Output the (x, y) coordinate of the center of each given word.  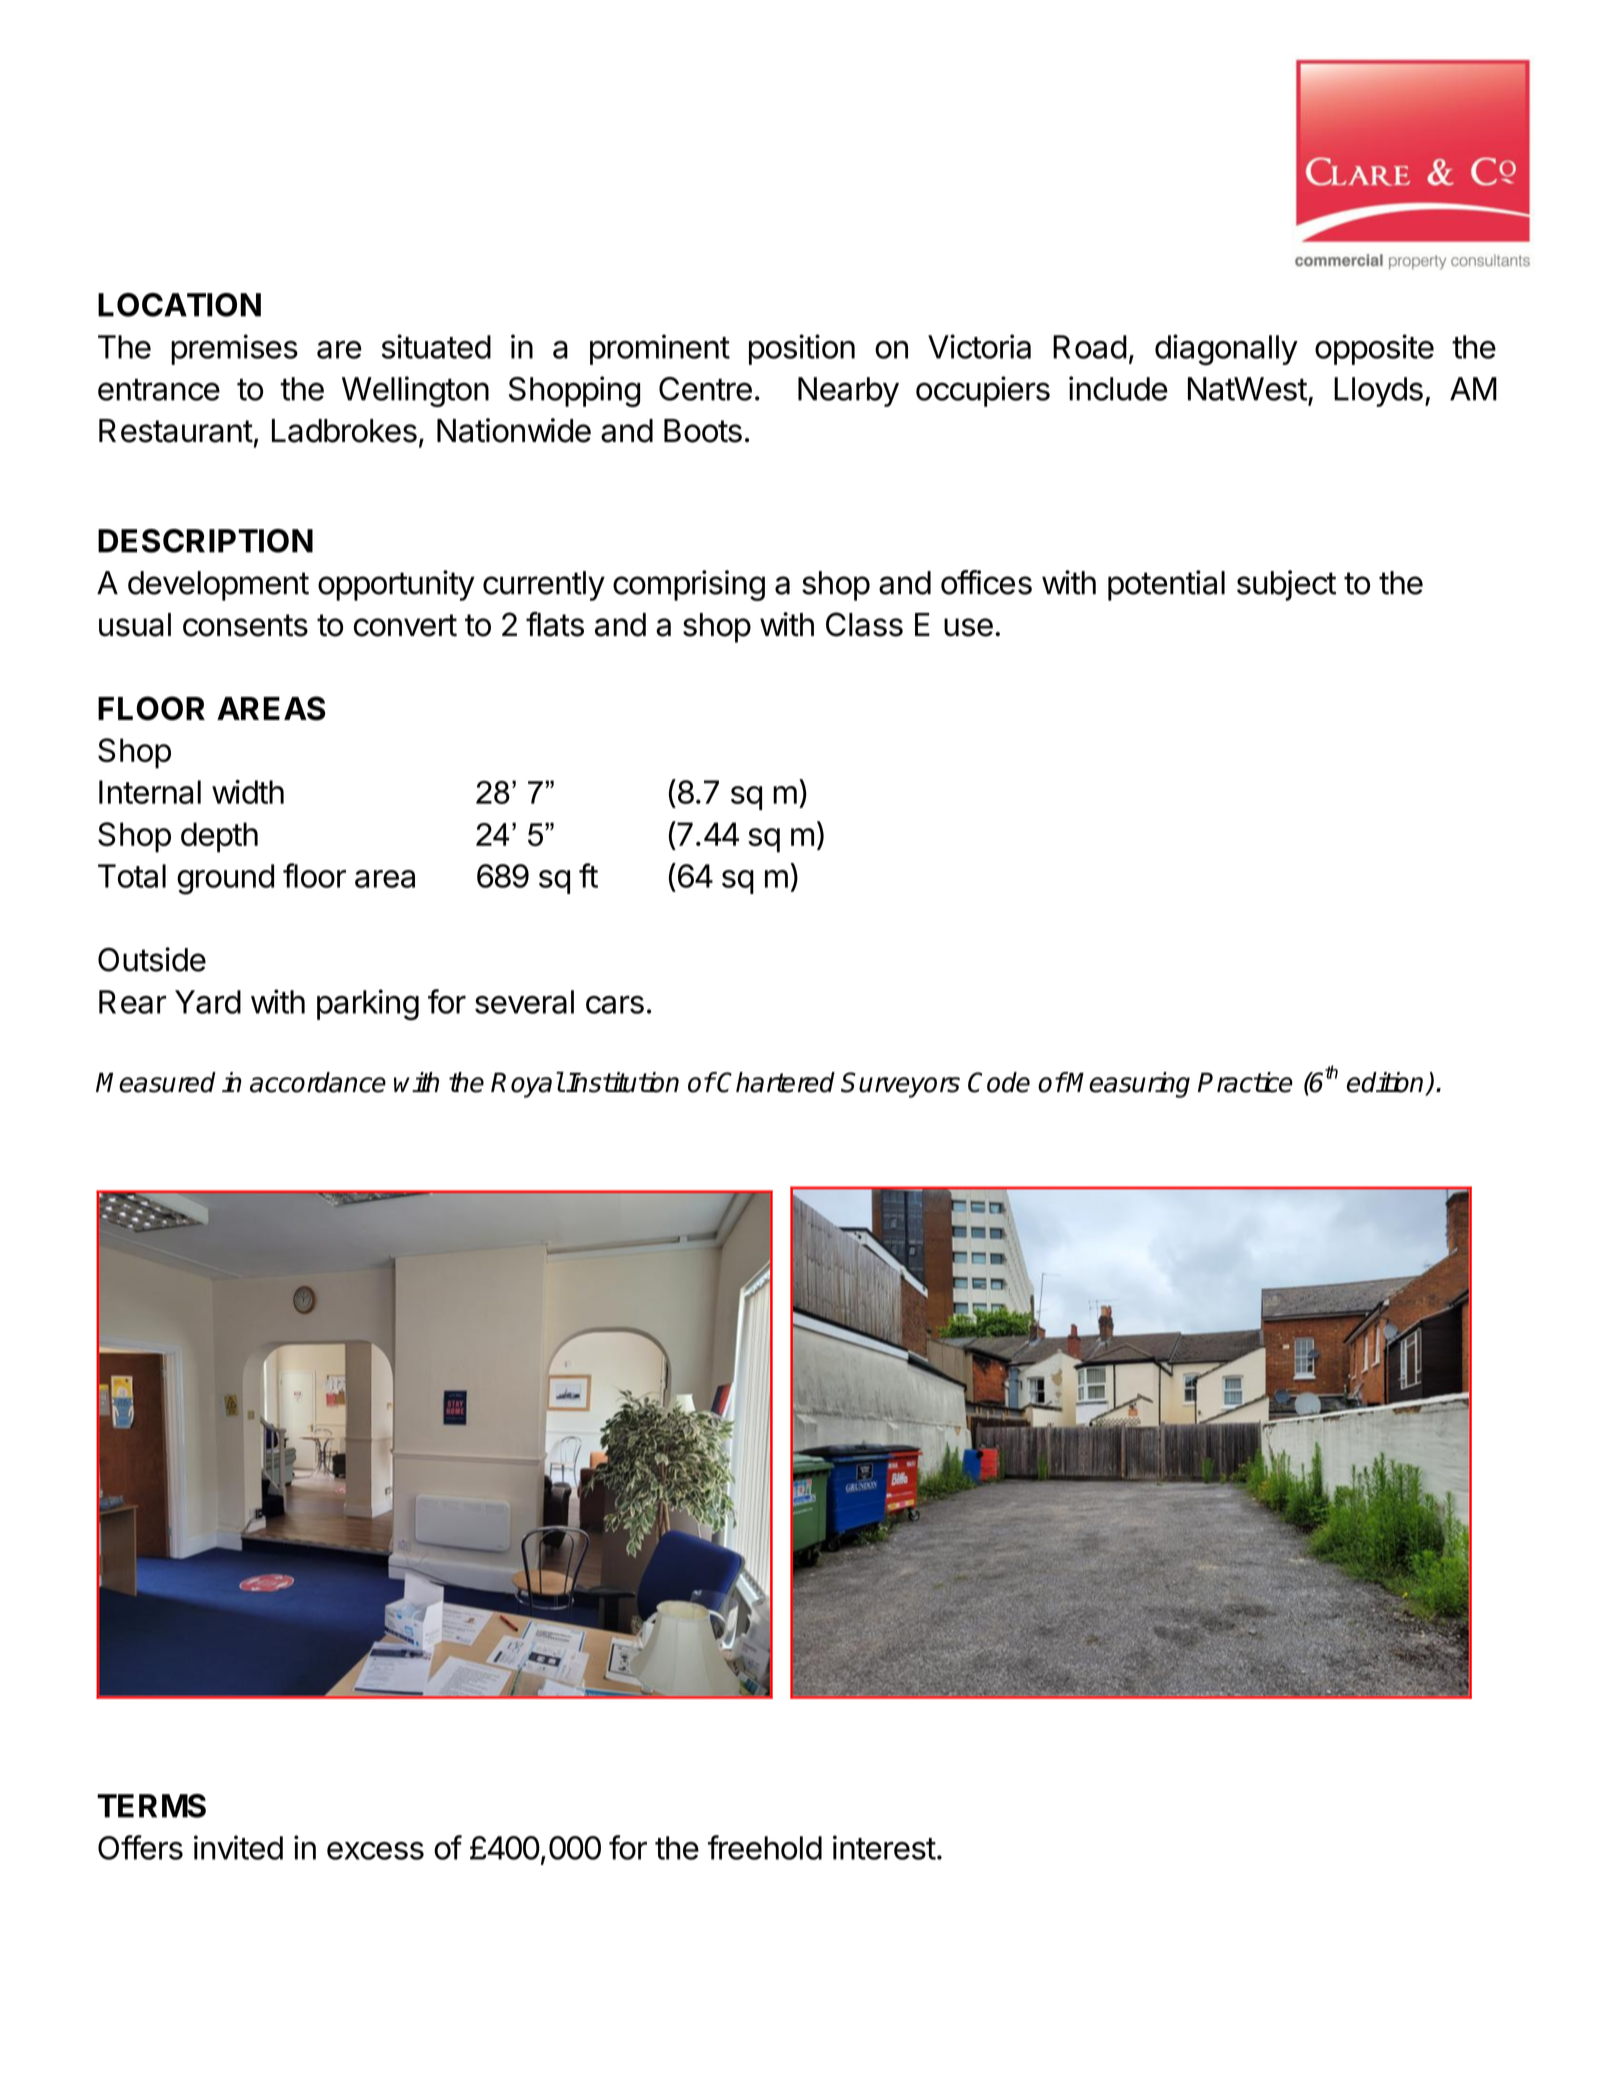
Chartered (775, 1082)
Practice (1245, 1082)
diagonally (1226, 350)
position (802, 349)
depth (219, 837)
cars (615, 1005)
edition (1386, 1083)
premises (234, 349)
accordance (318, 1082)
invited (238, 1847)
